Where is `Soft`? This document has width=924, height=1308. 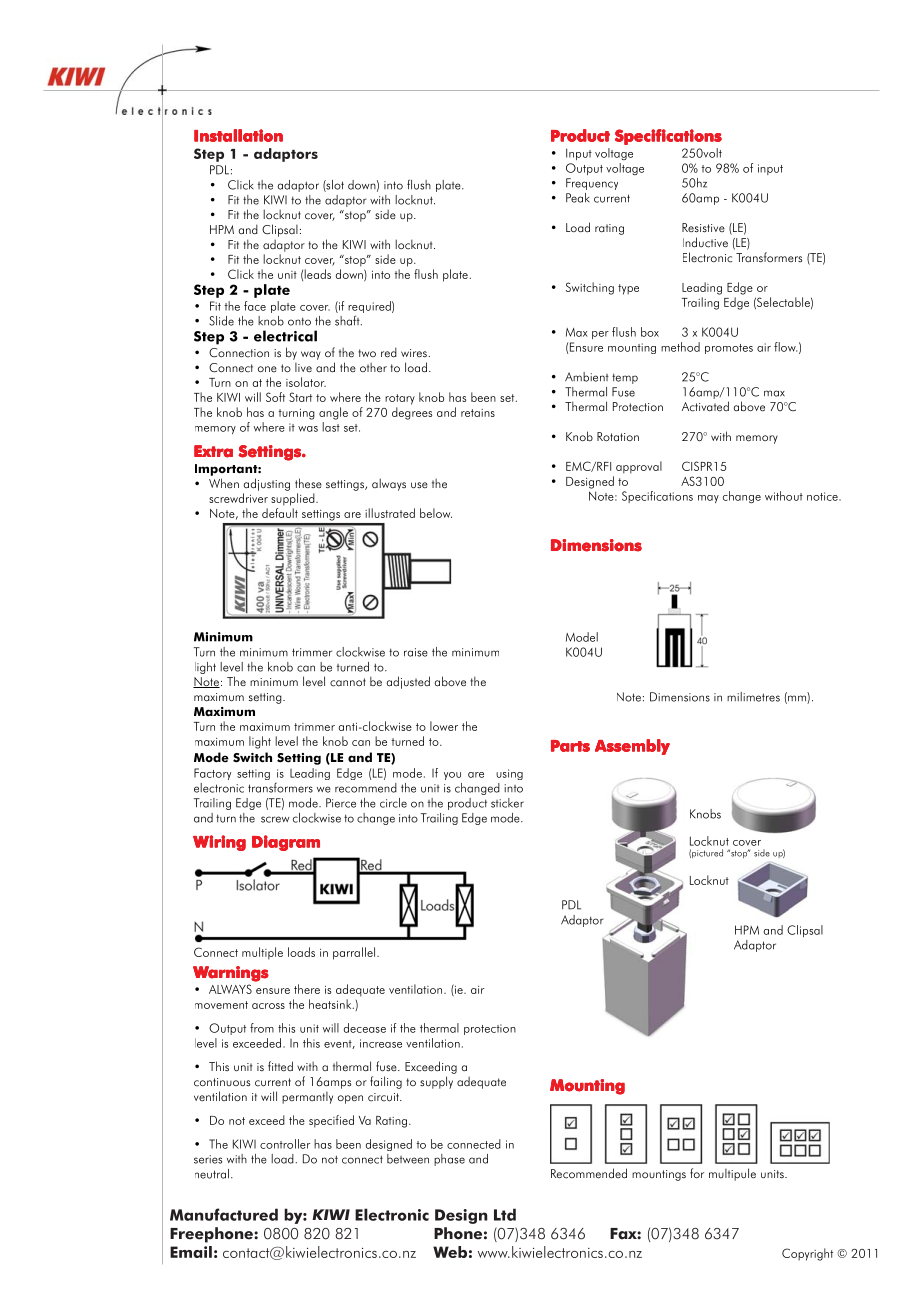
Soft is located at coordinates (275, 397).
